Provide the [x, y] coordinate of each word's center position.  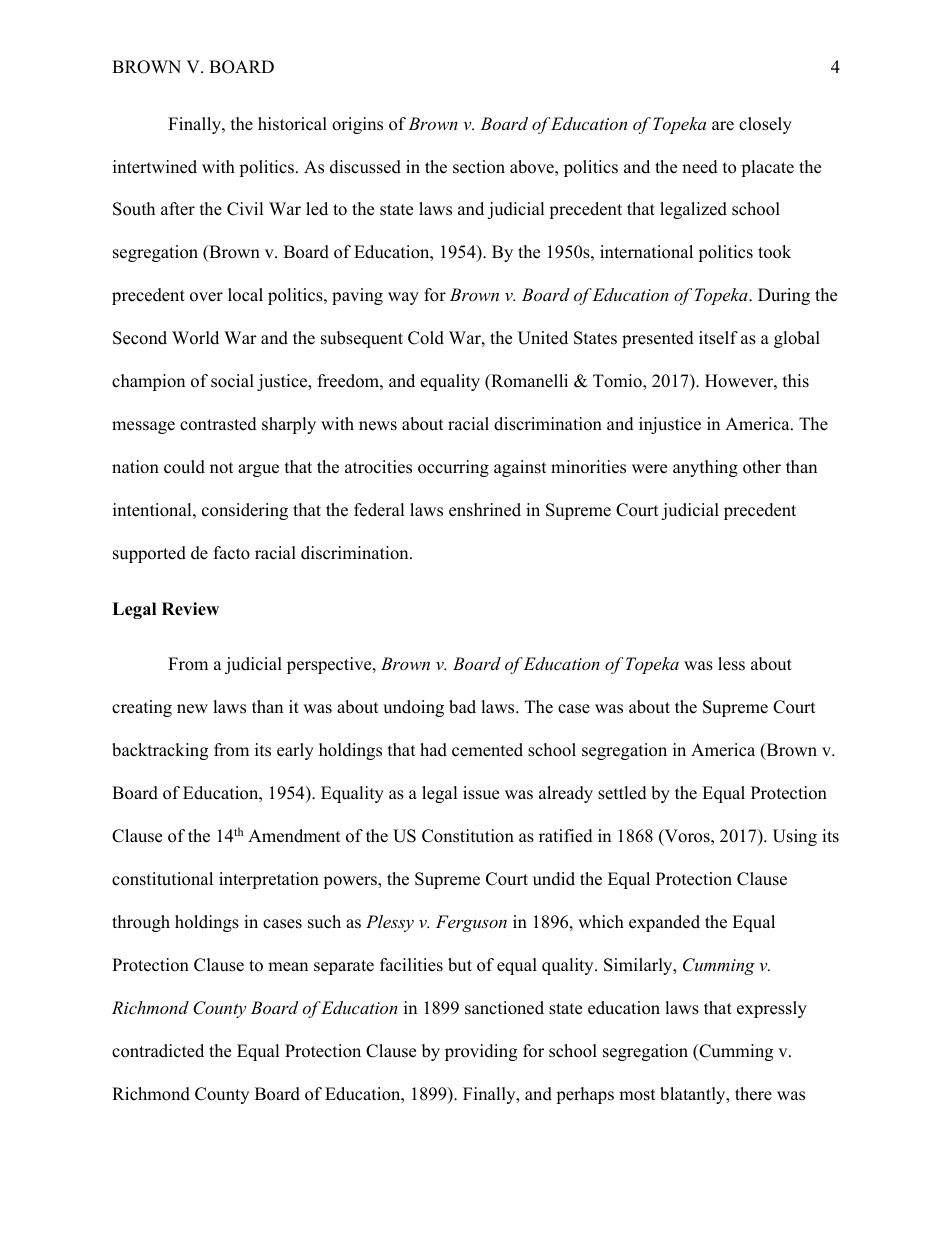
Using [795, 837]
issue [481, 793]
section [479, 167]
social [232, 381]
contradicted [158, 1051]
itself [718, 338]
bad [462, 707]
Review [190, 609]
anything [705, 468]
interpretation [269, 880]
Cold [426, 338]
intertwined [155, 167]
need [700, 167]
